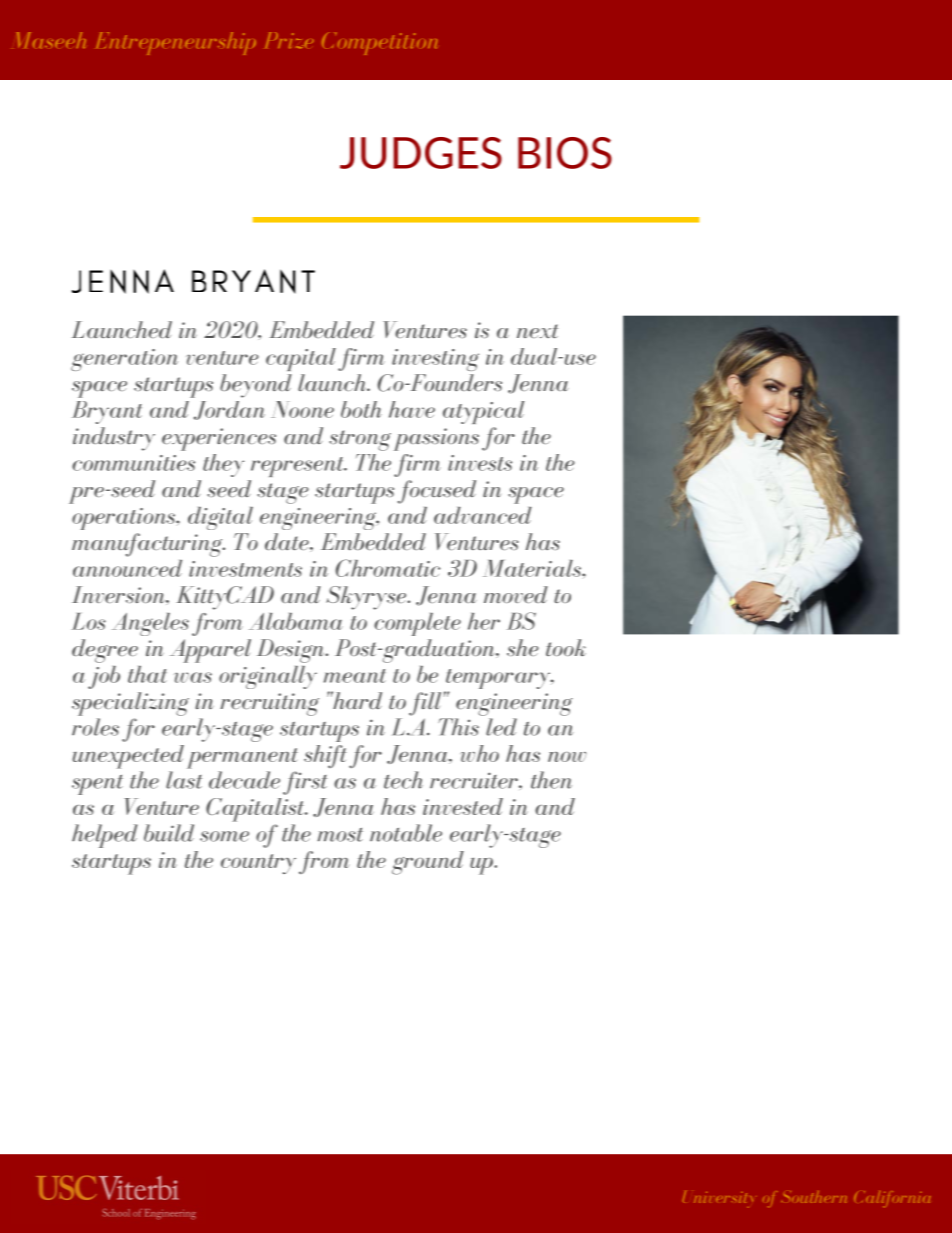 The image size is (952, 1233). Describe the element at coordinates (480, 463) in the page. I see `invests` at that location.
